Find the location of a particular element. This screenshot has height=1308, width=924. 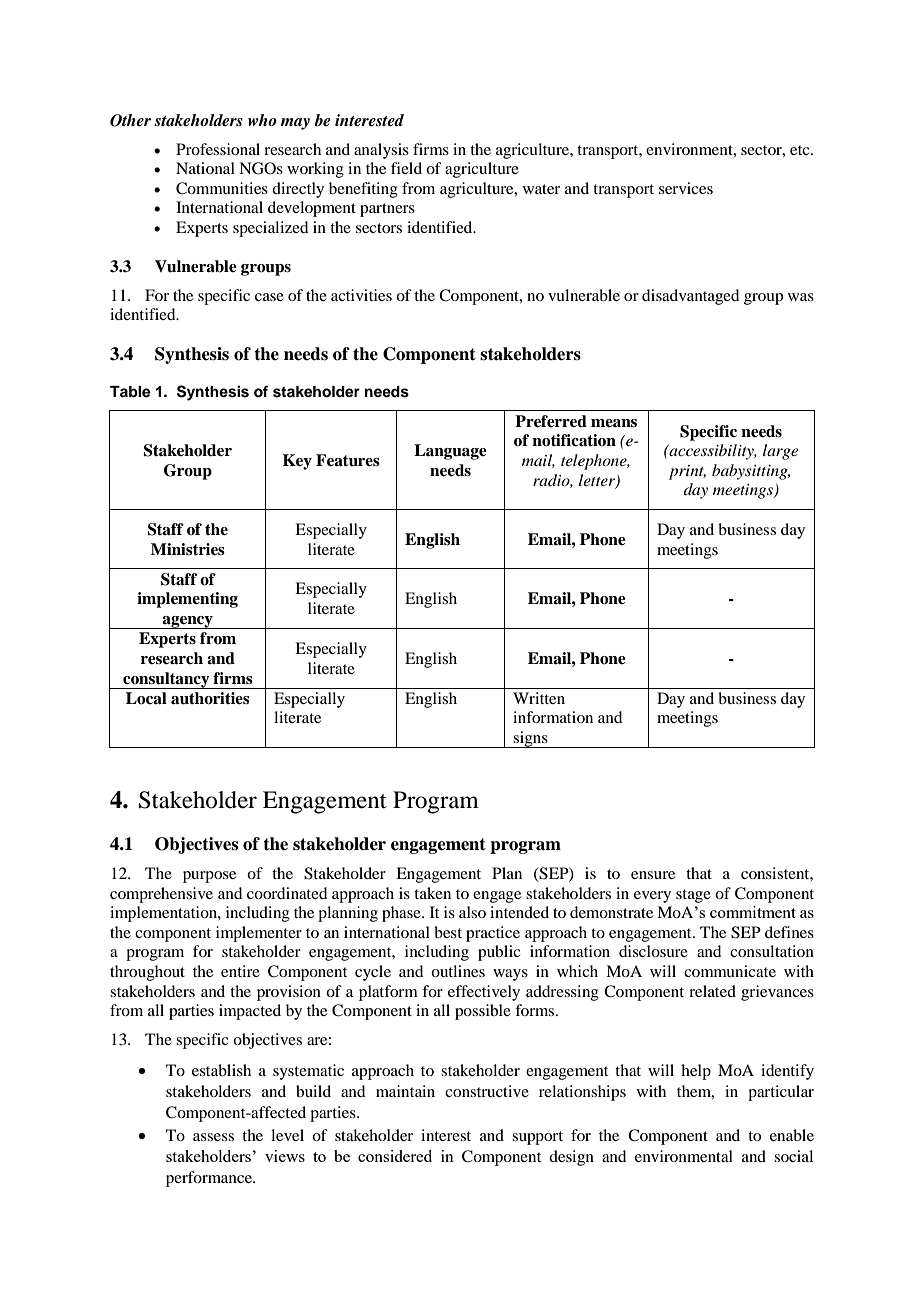

services is located at coordinates (686, 188).
